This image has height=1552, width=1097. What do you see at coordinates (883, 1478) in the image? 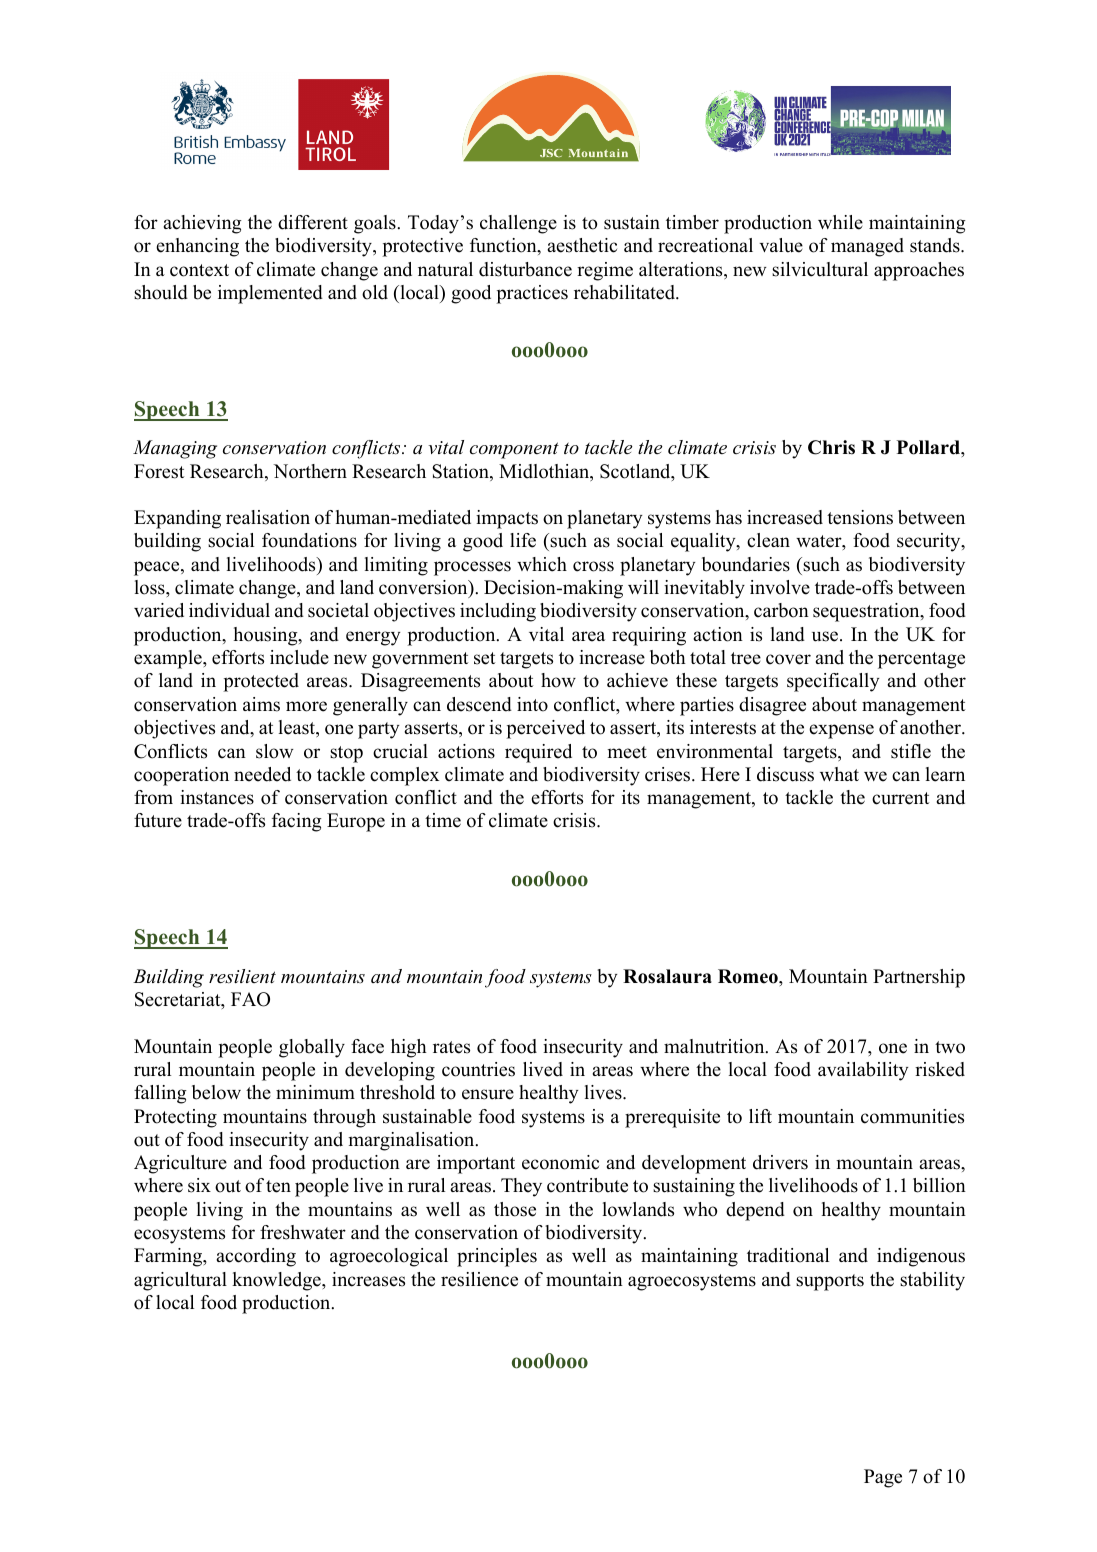
I see `Page` at bounding box center [883, 1478].
